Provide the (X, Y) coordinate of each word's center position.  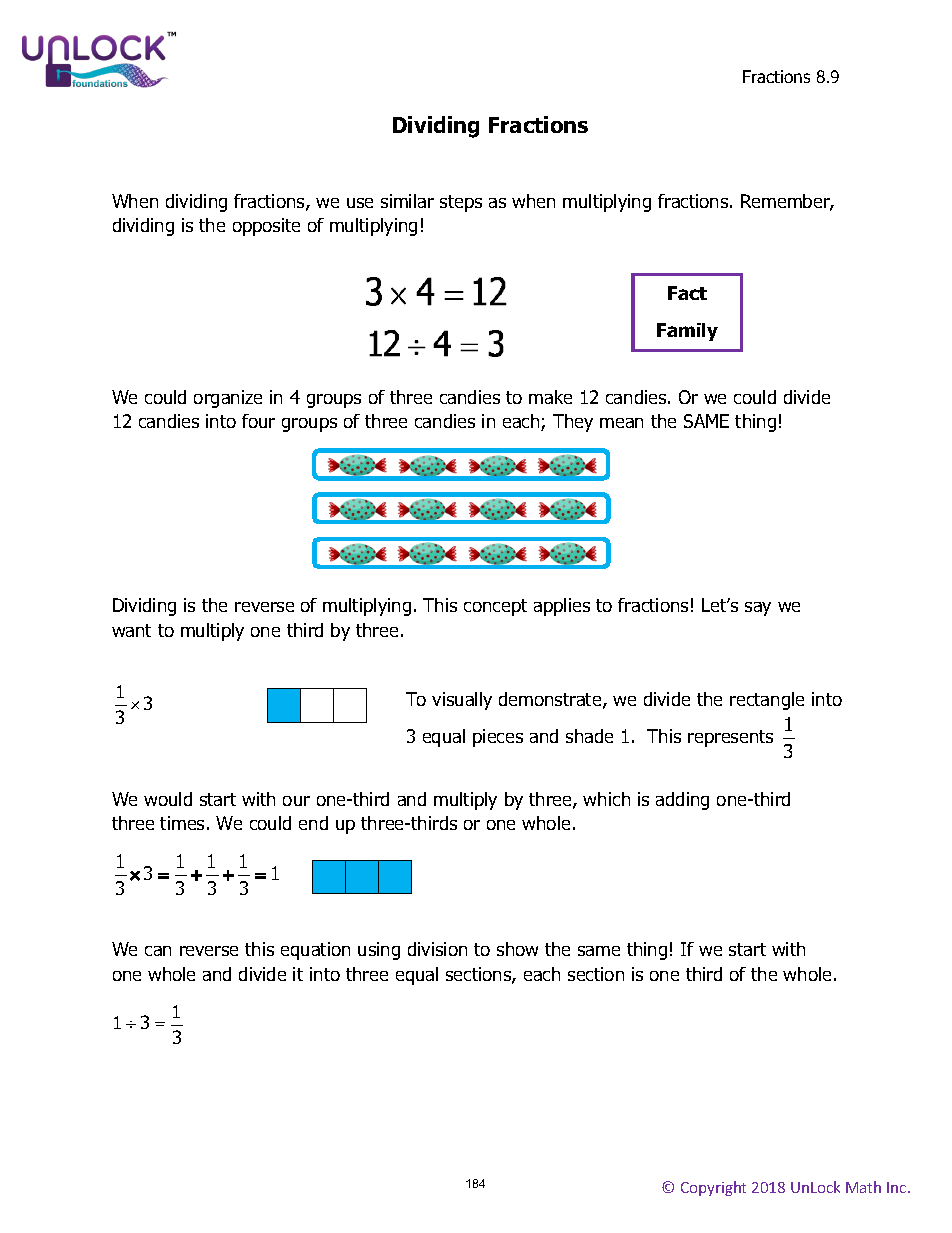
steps (461, 203)
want (131, 630)
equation (315, 951)
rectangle (767, 701)
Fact (687, 293)
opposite (266, 227)
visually (462, 701)
